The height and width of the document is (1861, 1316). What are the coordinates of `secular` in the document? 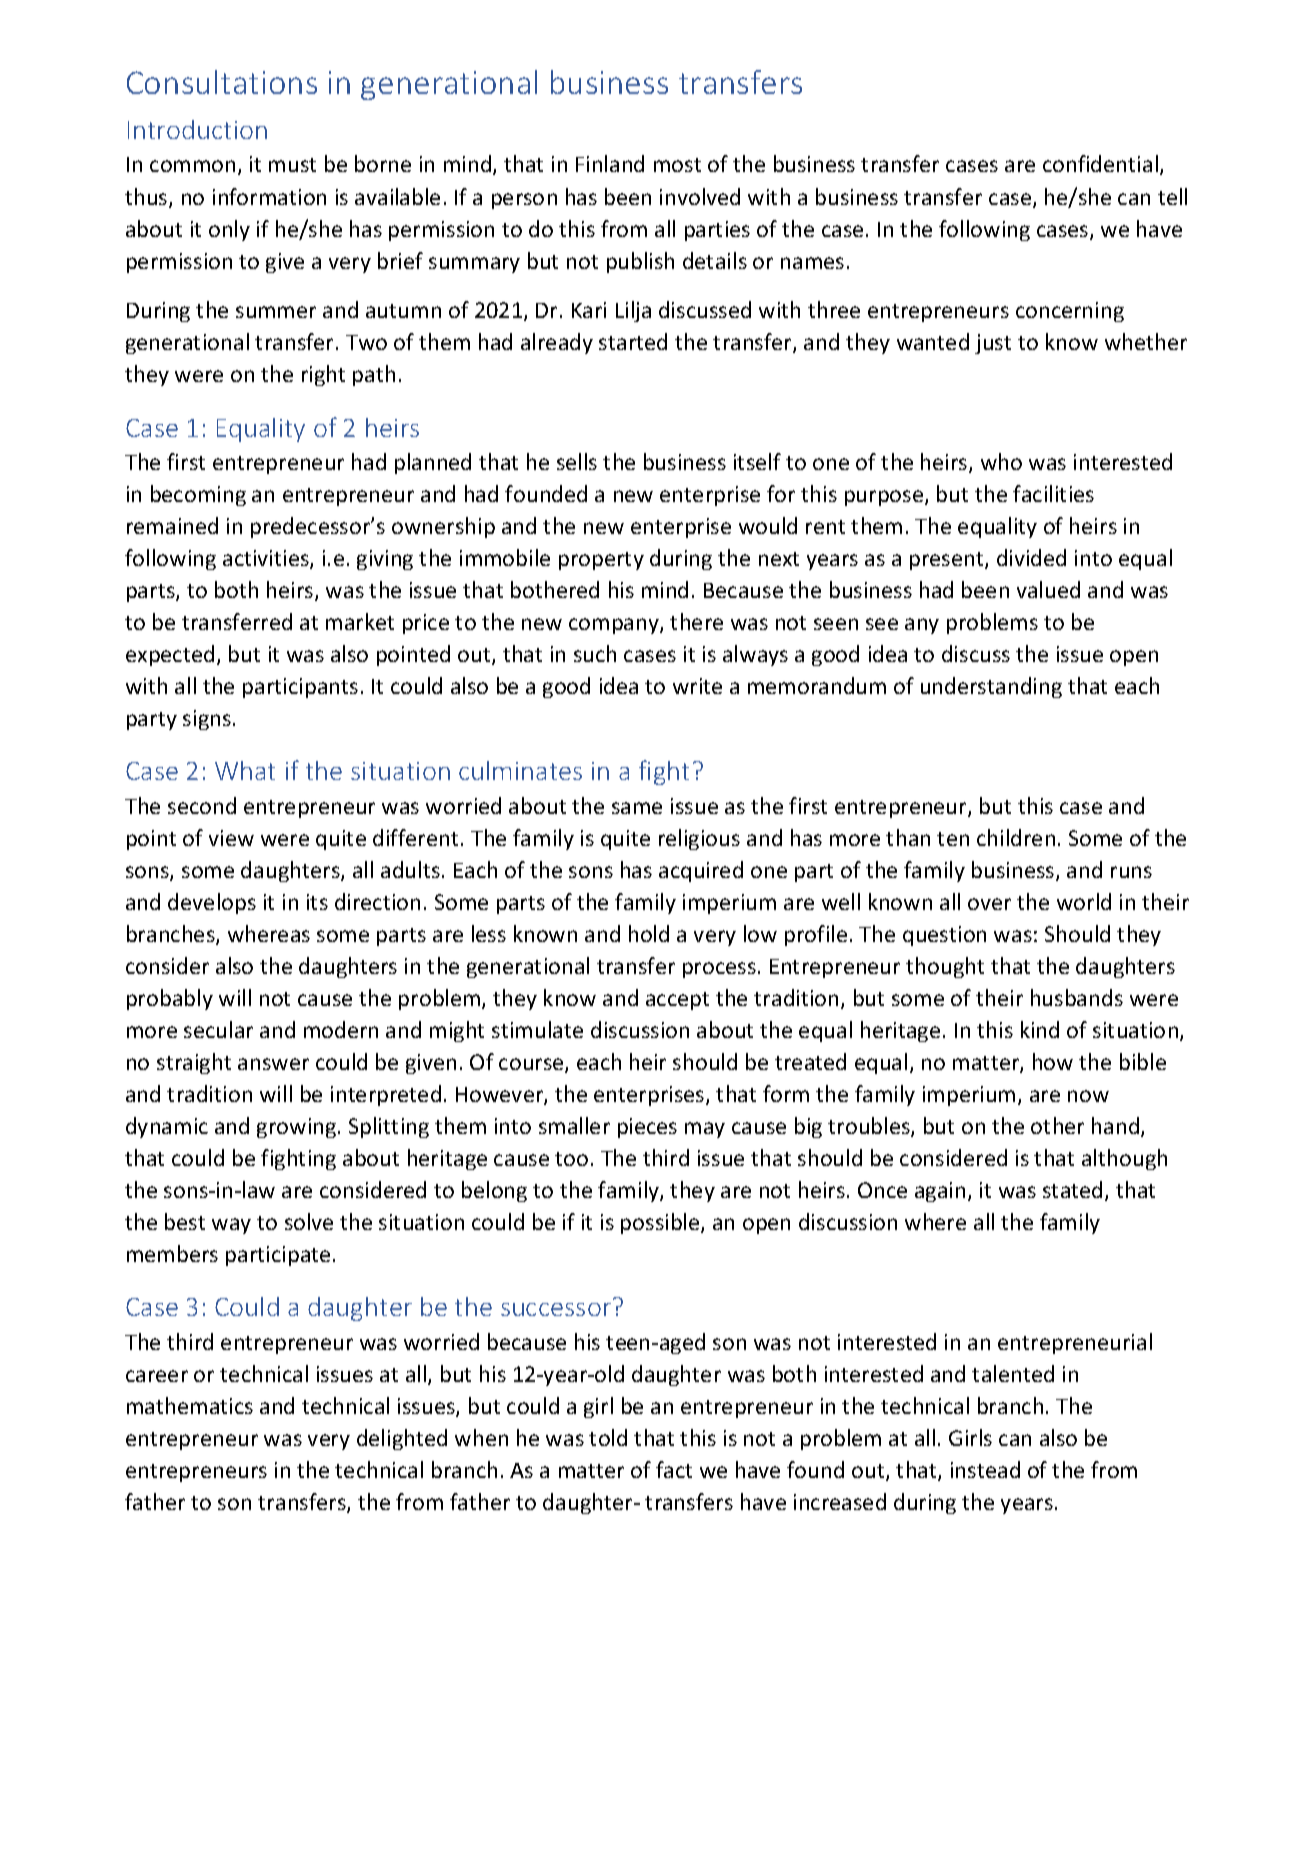 It's located at (218, 1029).
